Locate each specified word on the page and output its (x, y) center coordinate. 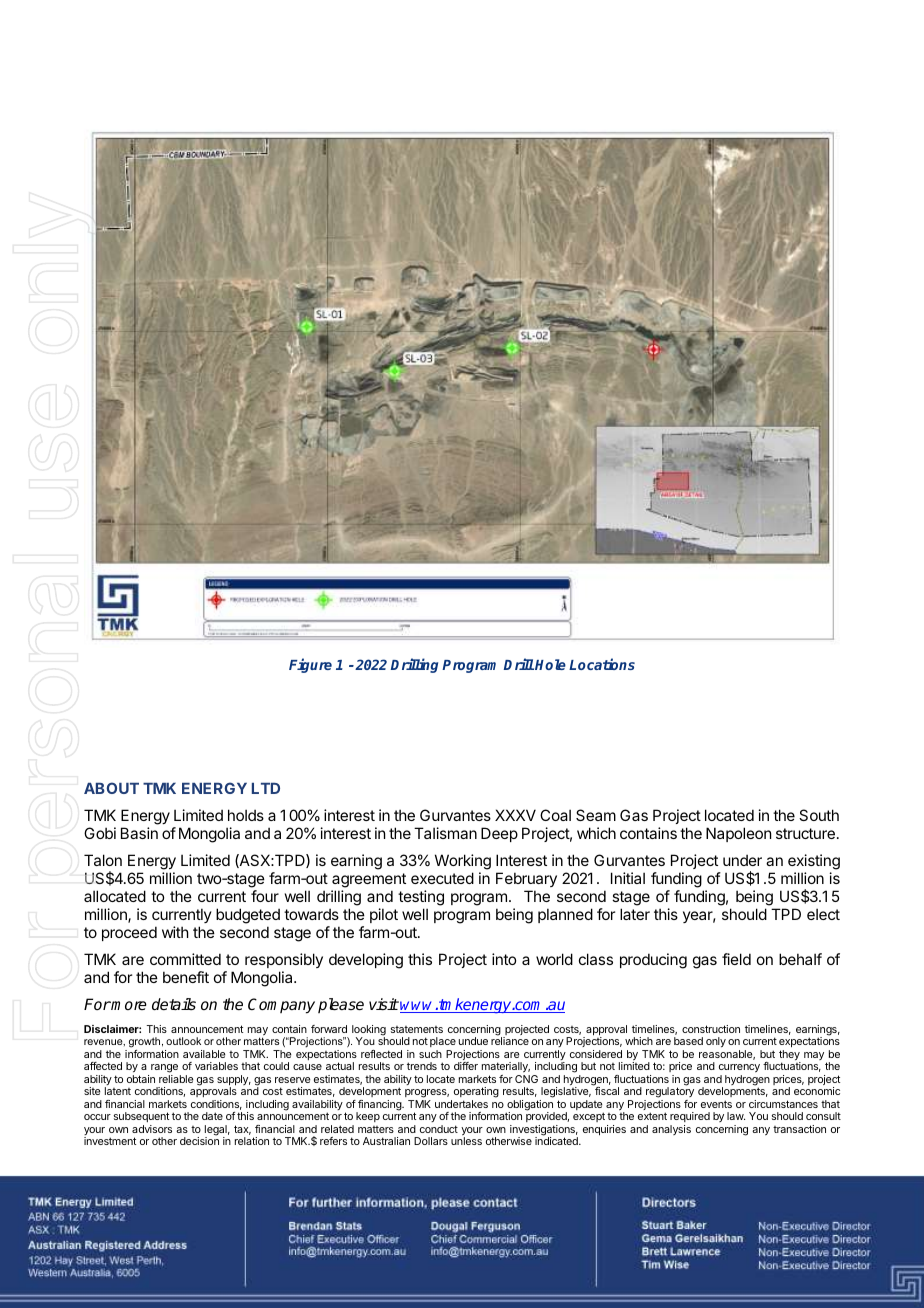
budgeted (248, 916)
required (690, 1117)
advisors (152, 1129)
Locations (602, 664)
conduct (439, 1129)
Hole (550, 664)
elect (823, 914)
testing (421, 898)
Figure (310, 665)
